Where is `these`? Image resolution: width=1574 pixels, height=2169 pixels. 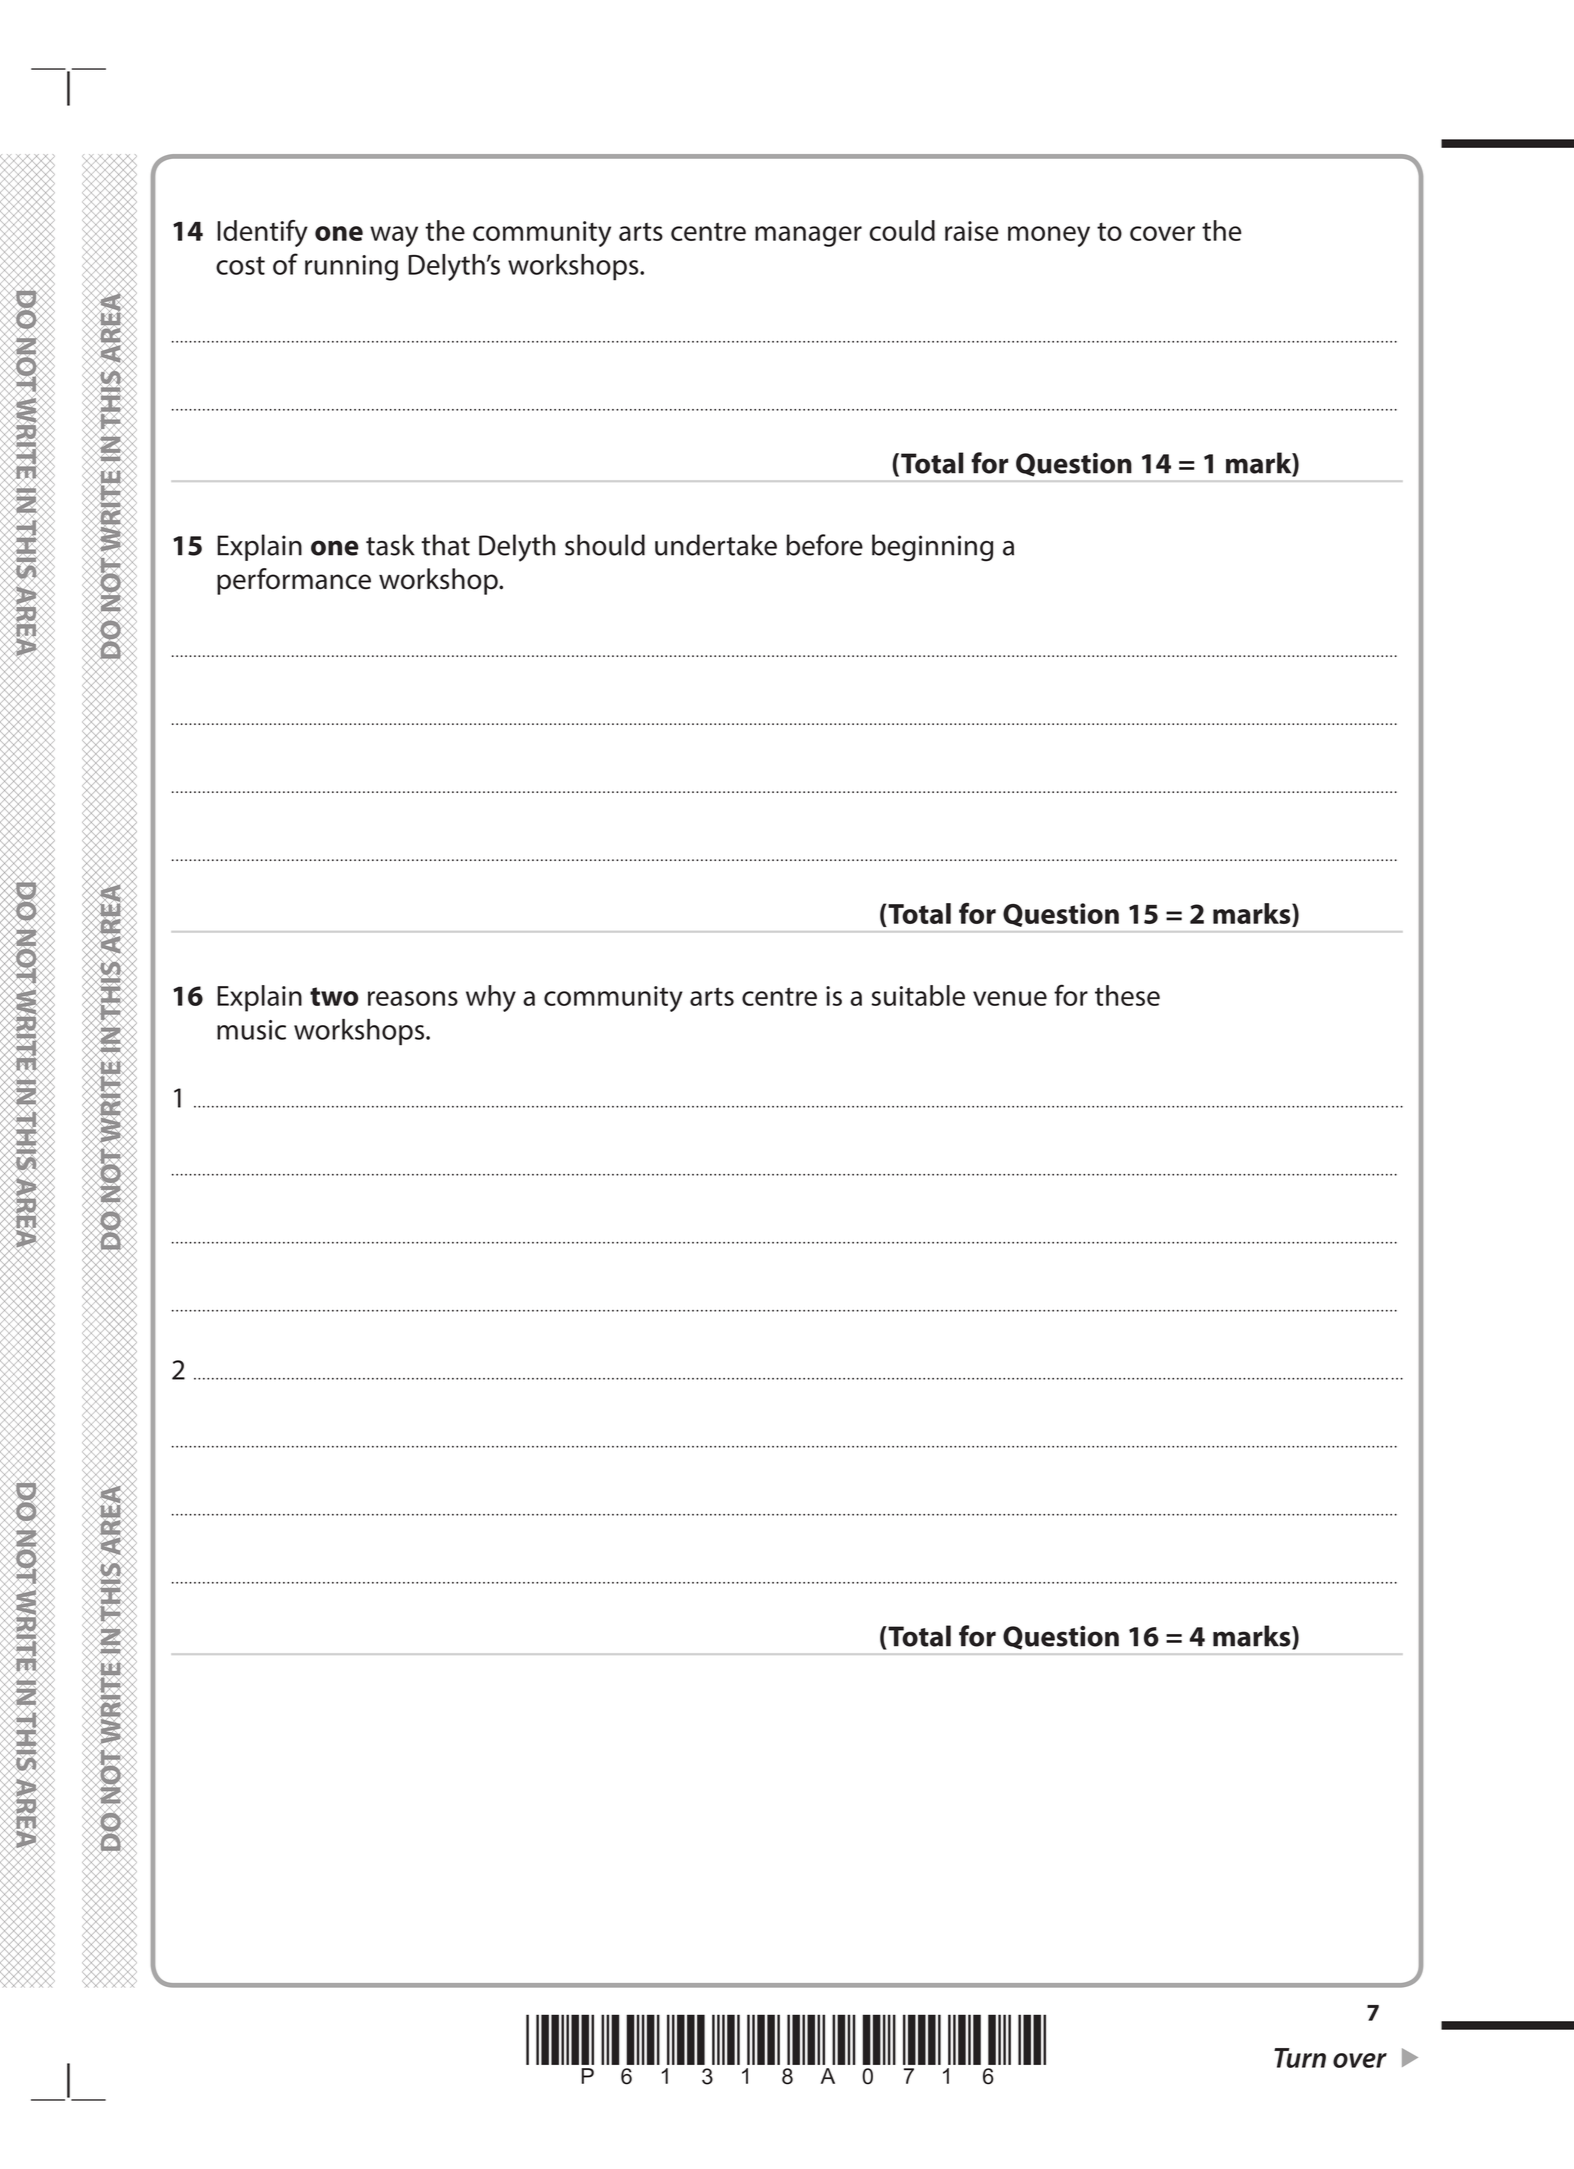 these is located at coordinates (1127, 995).
